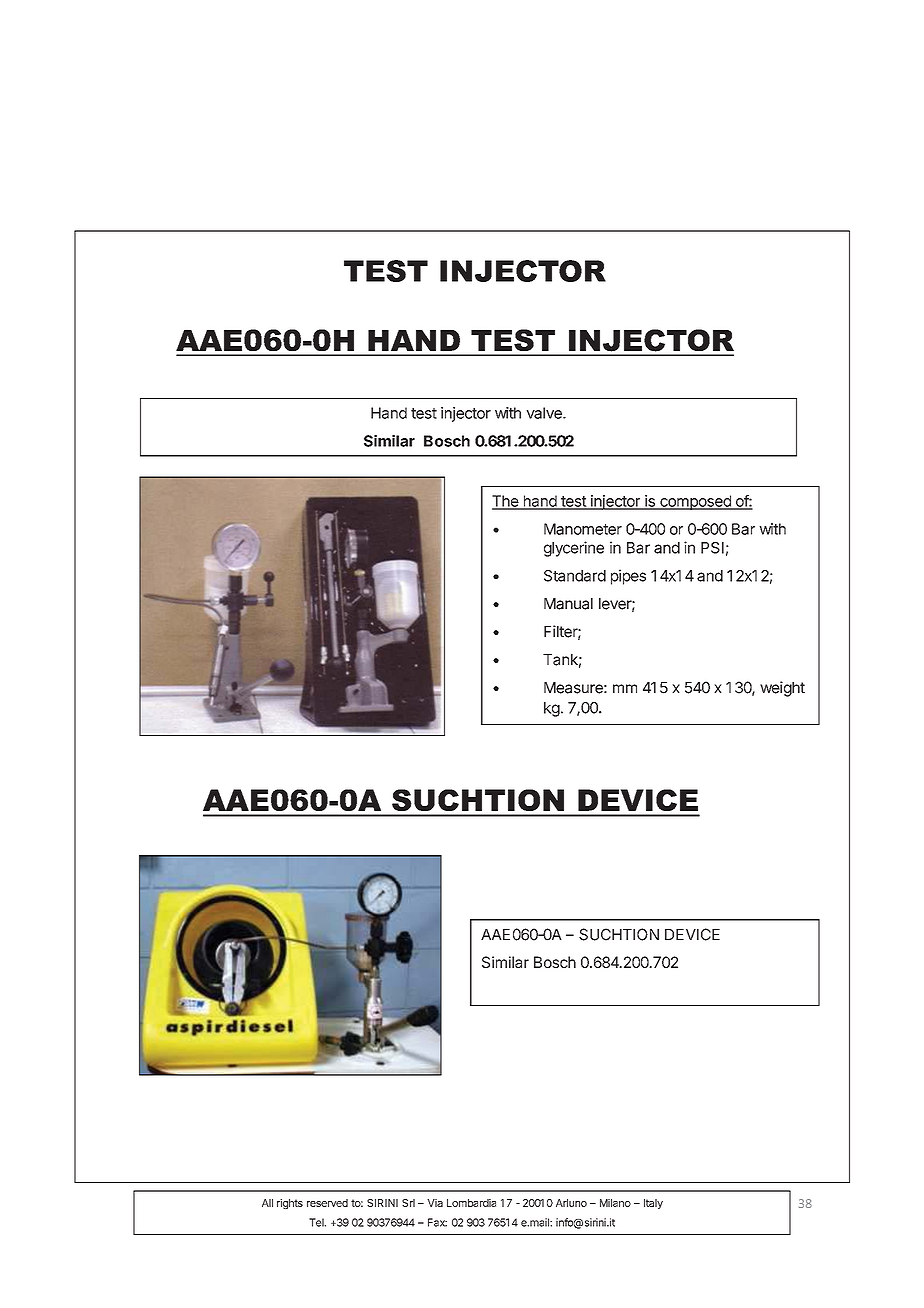 The image size is (924, 1308). Describe the element at coordinates (628, 577) in the screenshot. I see `pipes` at that location.
